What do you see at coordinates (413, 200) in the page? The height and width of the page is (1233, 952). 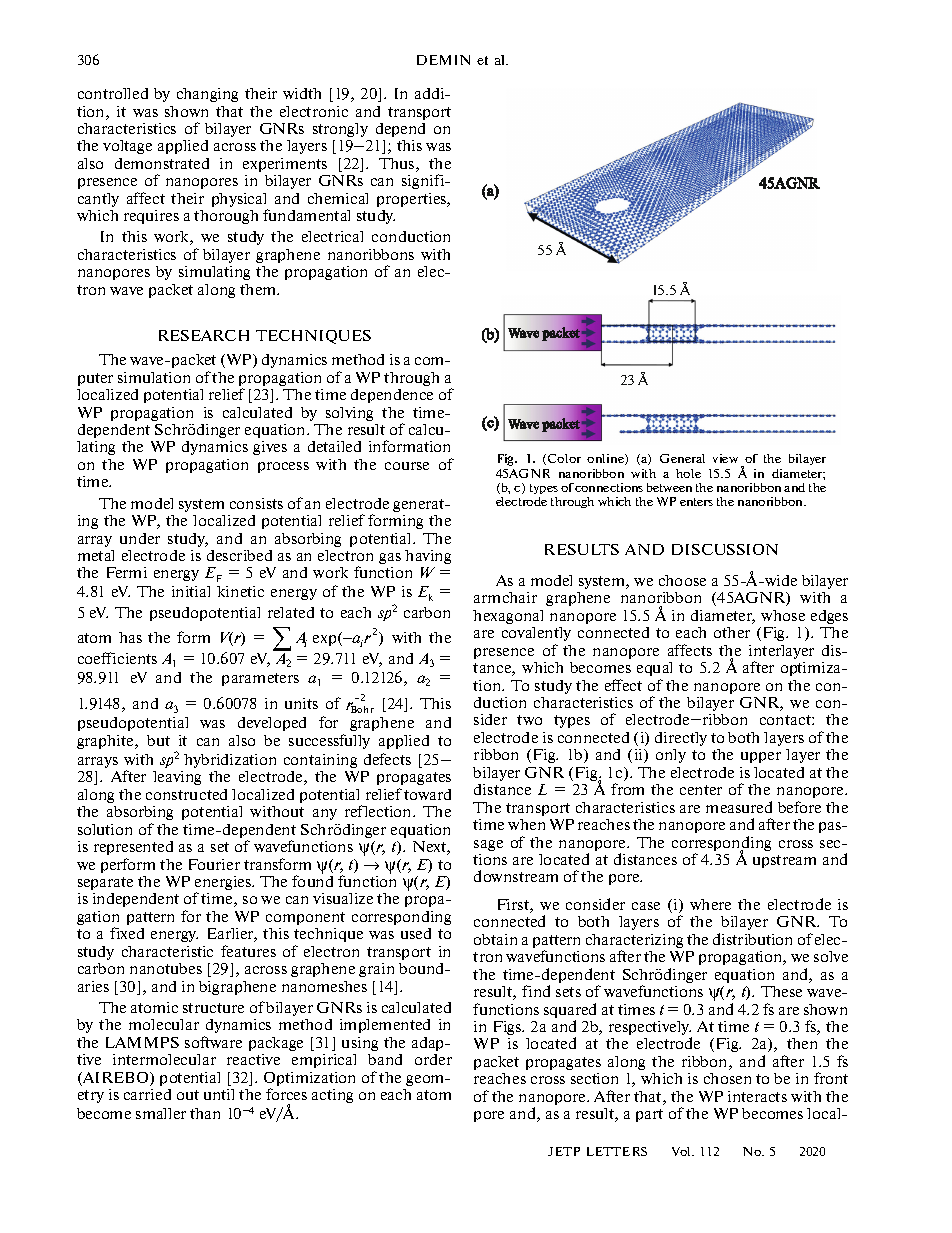 I see `properties` at bounding box center [413, 200].
